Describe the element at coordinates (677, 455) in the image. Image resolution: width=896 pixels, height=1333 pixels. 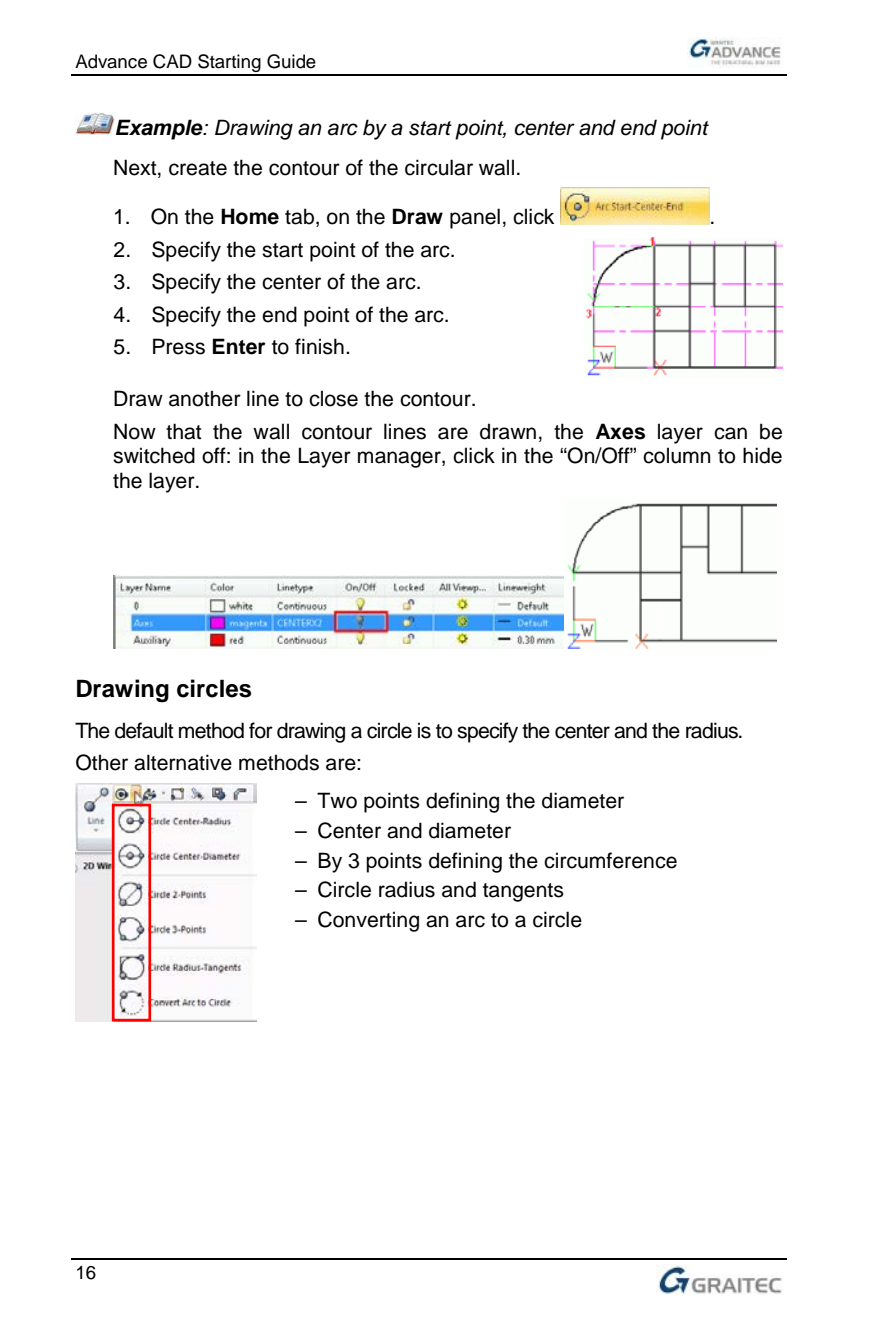
I see `column` at that location.
